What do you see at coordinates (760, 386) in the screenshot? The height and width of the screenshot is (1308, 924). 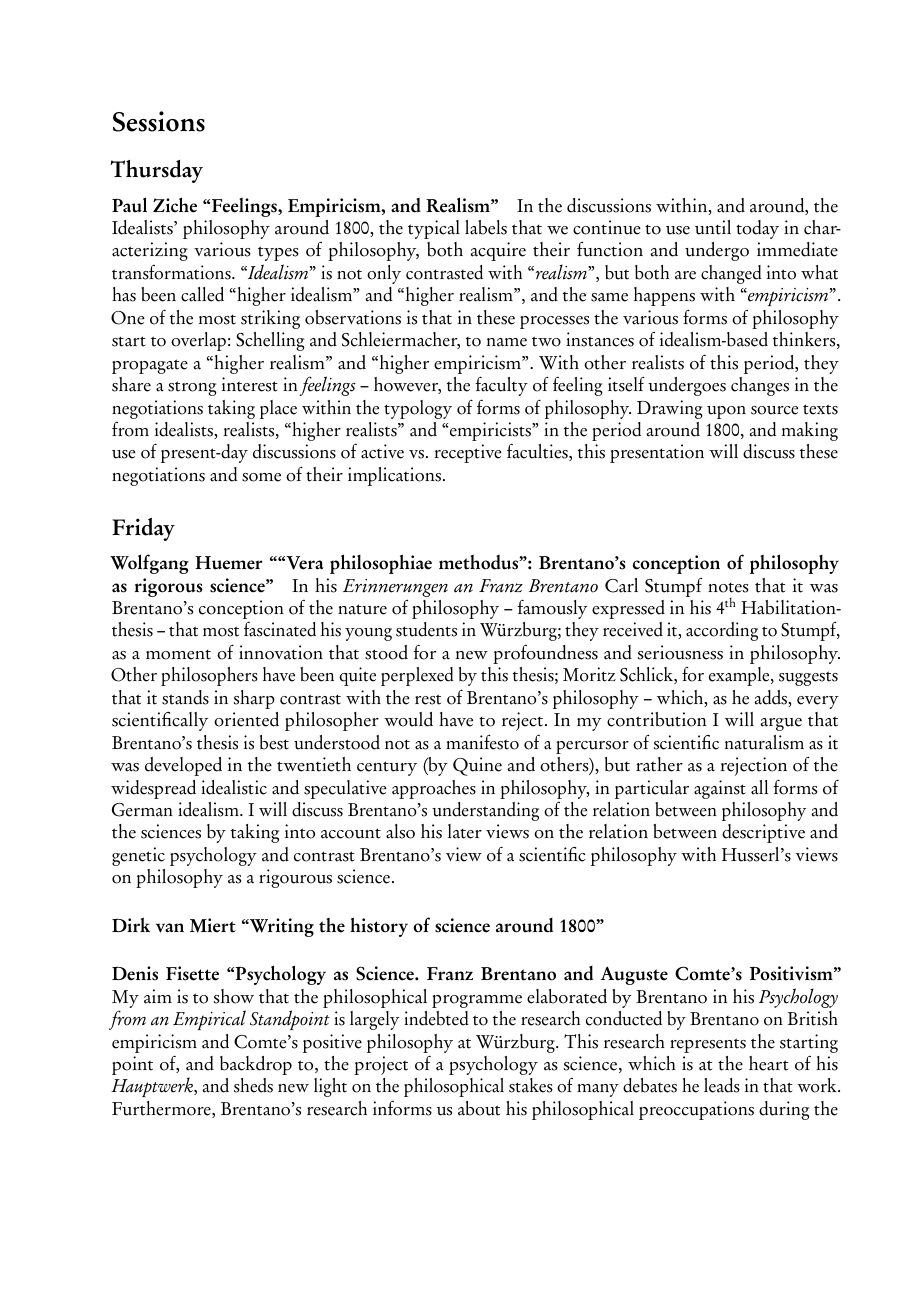 I see `changes` at bounding box center [760, 386].
